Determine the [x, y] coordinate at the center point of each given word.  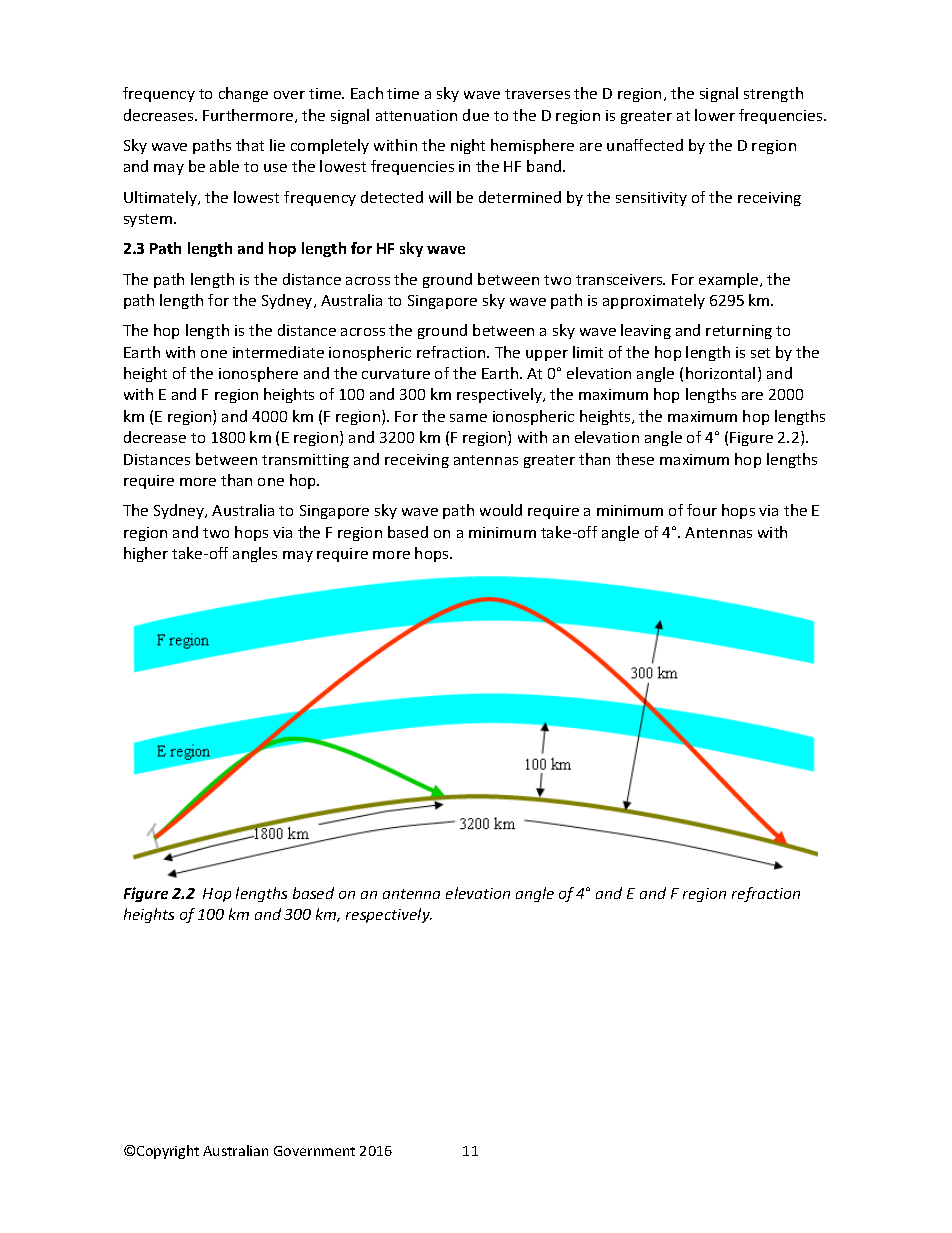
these [635, 459]
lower [715, 115]
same [468, 418]
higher [146, 554]
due [476, 115]
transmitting [305, 461]
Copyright [168, 1152]
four [702, 510]
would [501, 510]
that [250, 145]
